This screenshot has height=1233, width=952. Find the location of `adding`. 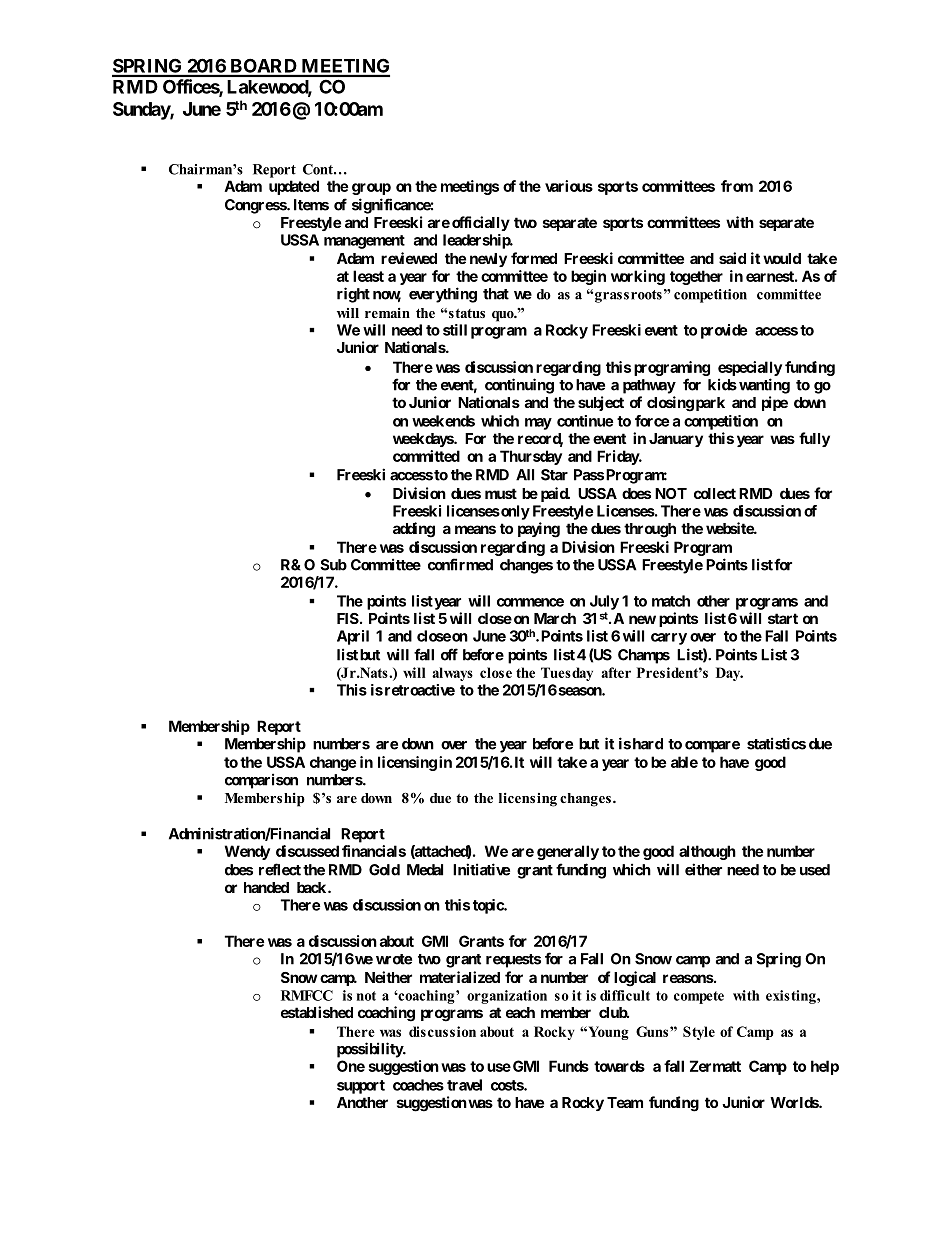

adding is located at coordinates (414, 530).
